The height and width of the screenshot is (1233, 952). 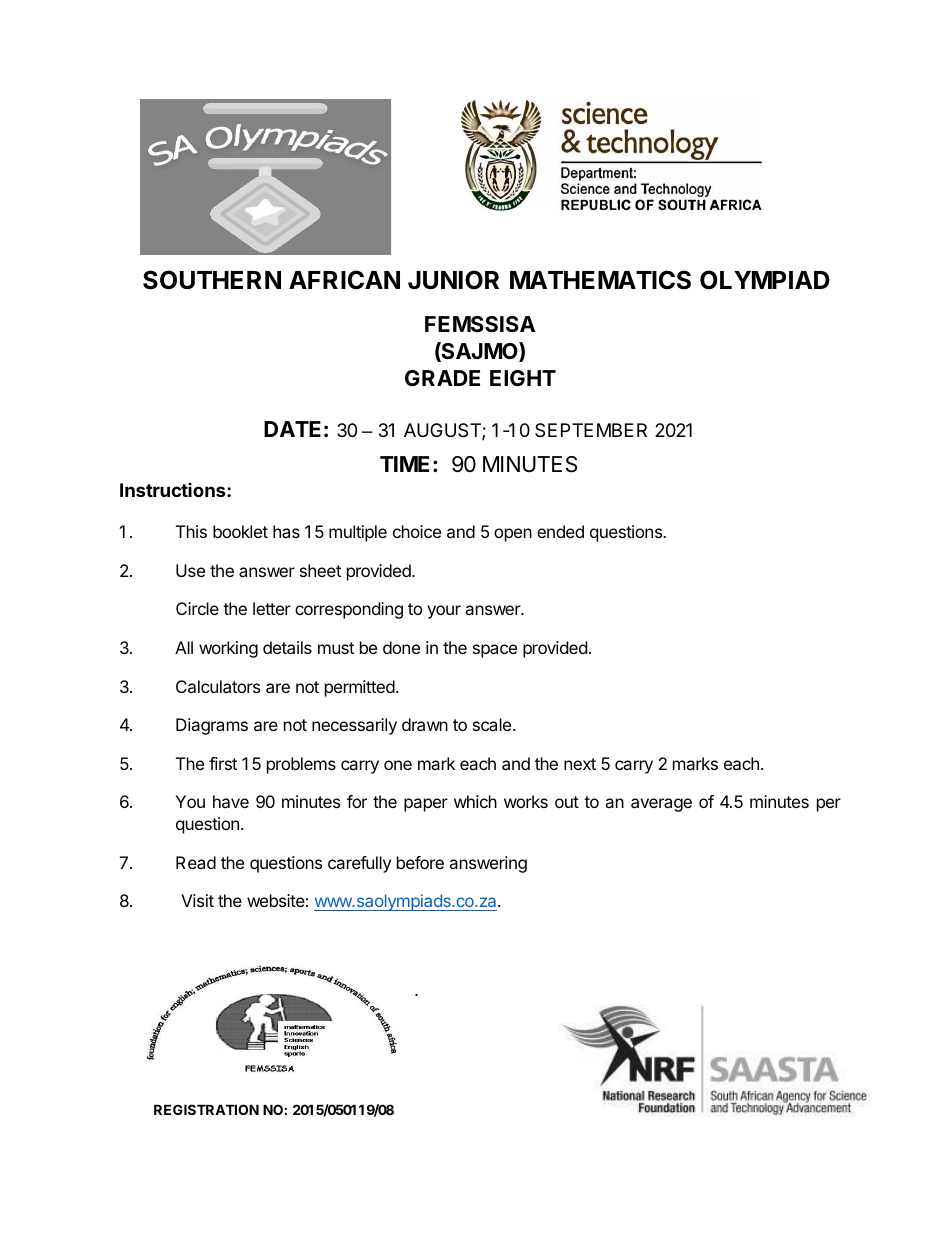 I want to click on ended, so click(x=560, y=531).
